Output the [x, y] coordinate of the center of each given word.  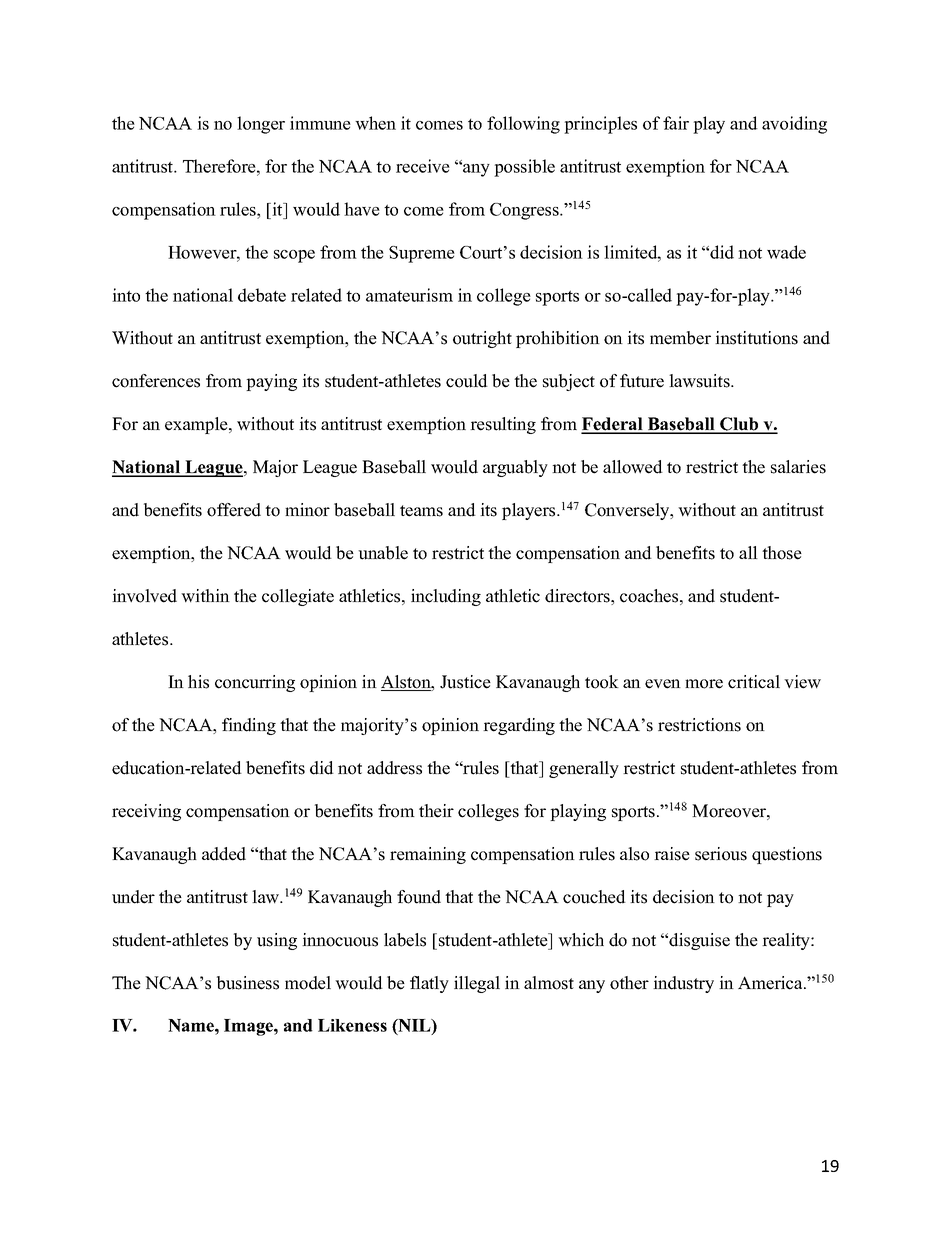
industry [683, 984]
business [248, 983]
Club [739, 425]
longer [261, 125]
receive [423, 166]
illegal [477, 984]
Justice [465, 682]
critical [754, 682]
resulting [503, 425]
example [197, 425]
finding [249, 726]
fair [676, 123]
